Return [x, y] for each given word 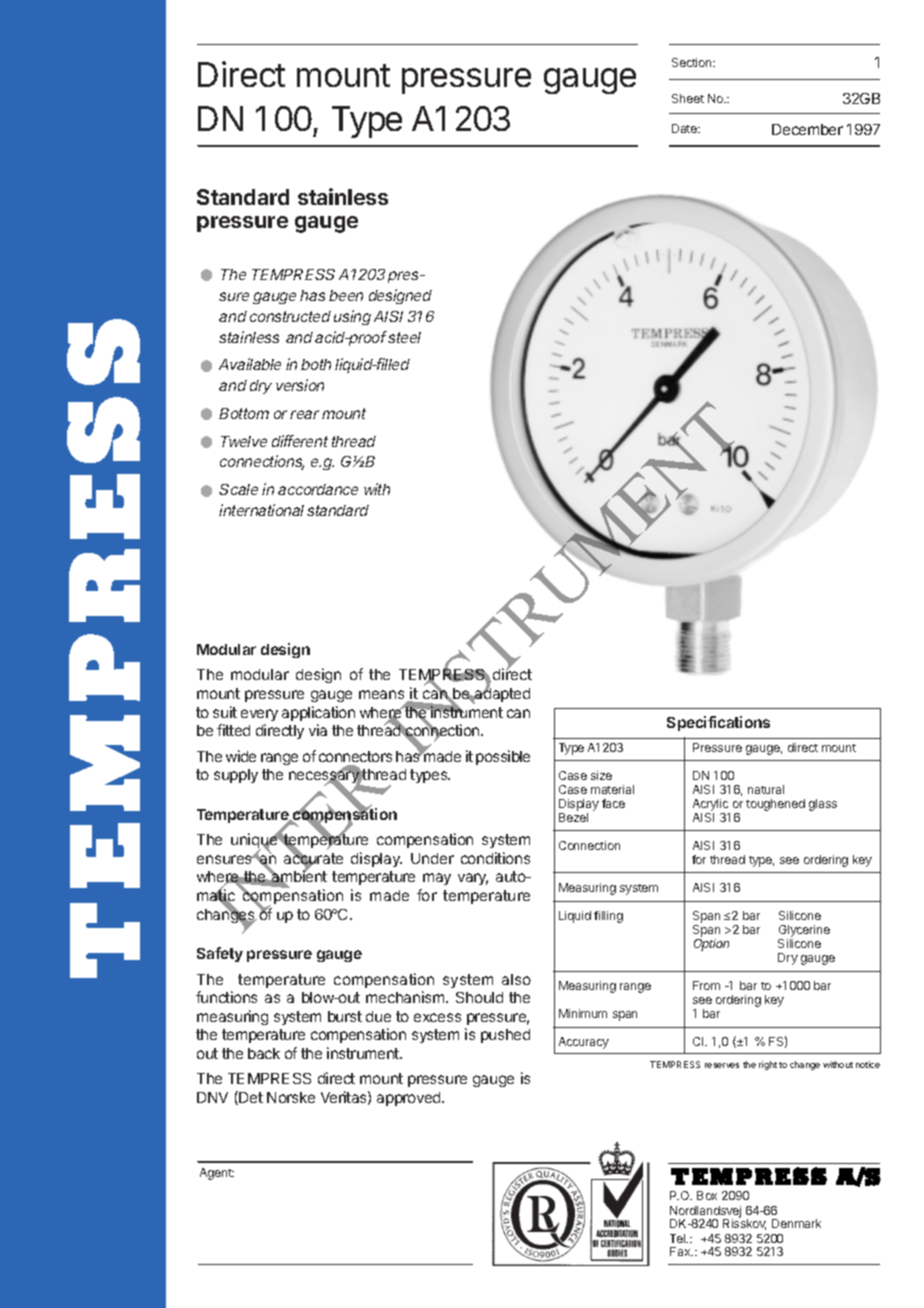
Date [685, 128]
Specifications [718, 723]
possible [503, 757]
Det [250, 1098]
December [807, 129]
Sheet [688, 98]
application [318, 713]
